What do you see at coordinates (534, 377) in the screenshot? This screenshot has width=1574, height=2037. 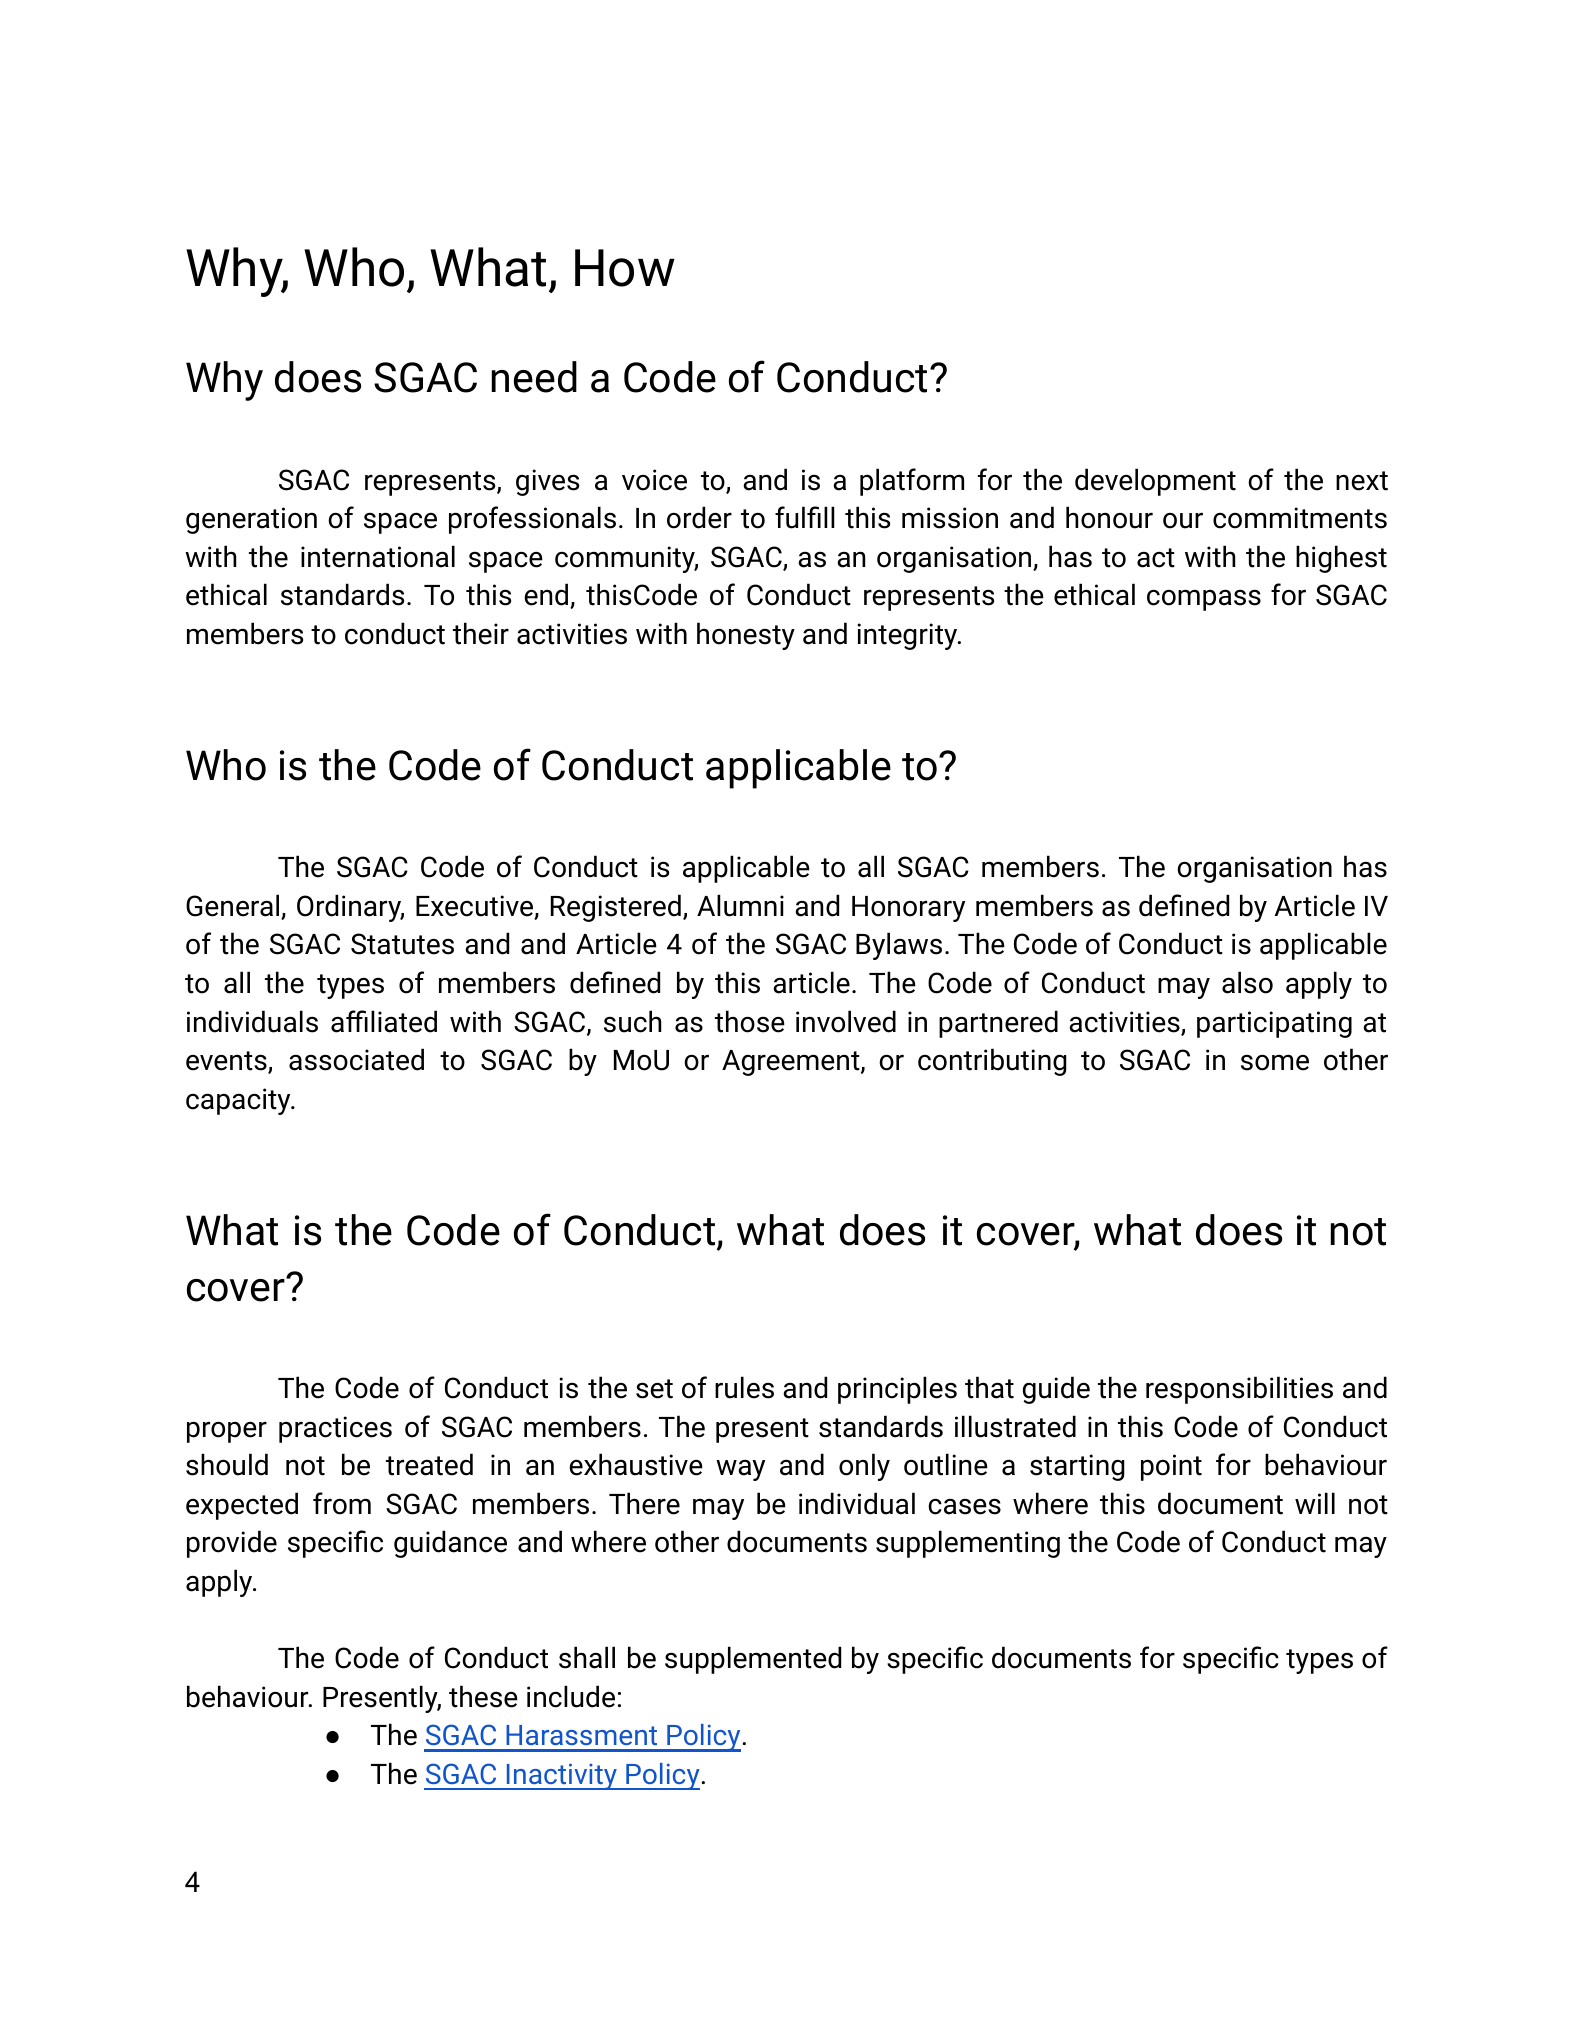 I see `need` at bounding box center [534, 377].
